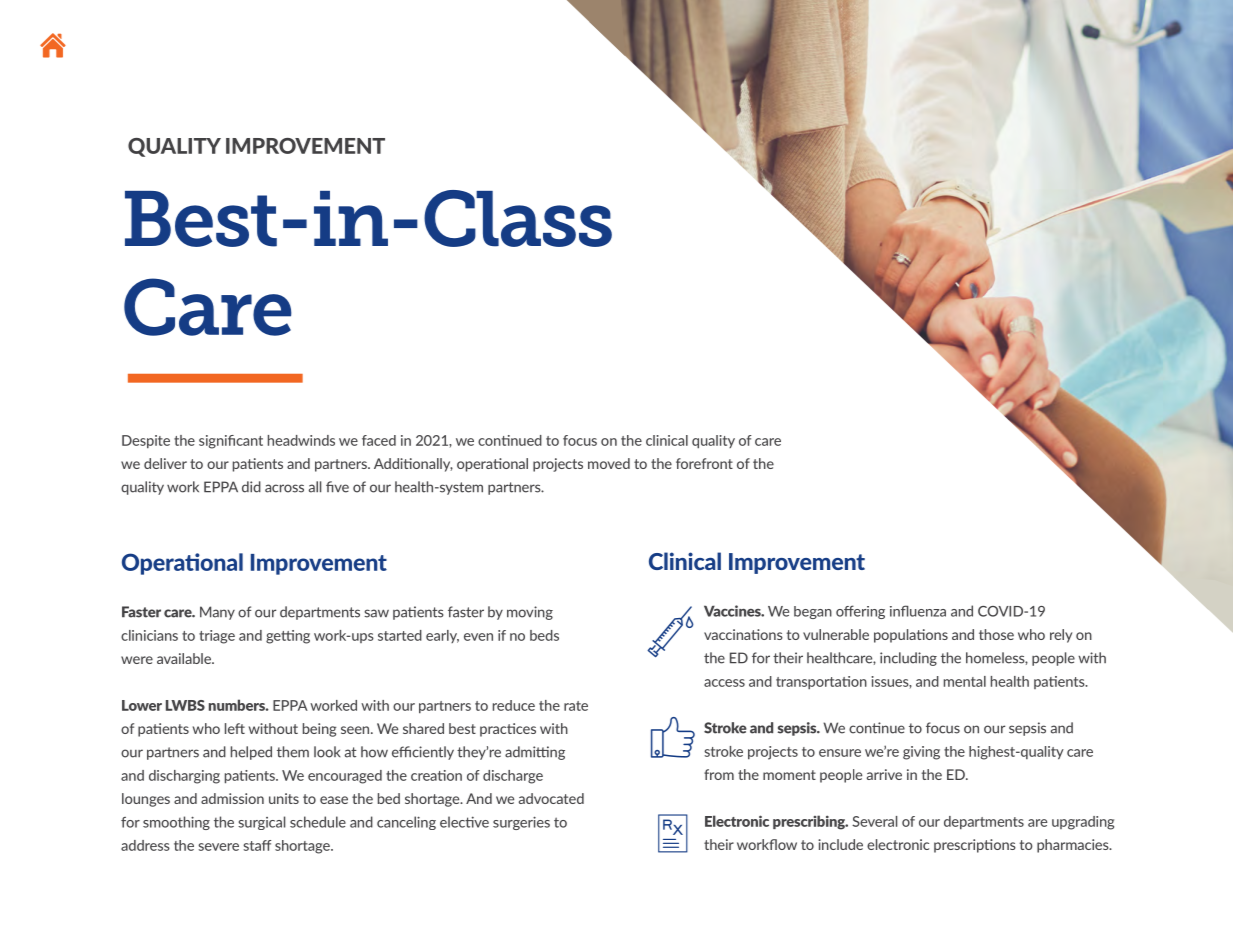 Image resolution: width=1233 pixels, height=952 pixels. Describe the element at coordinates (231, 442) in the document. I see `significant` at that location.
